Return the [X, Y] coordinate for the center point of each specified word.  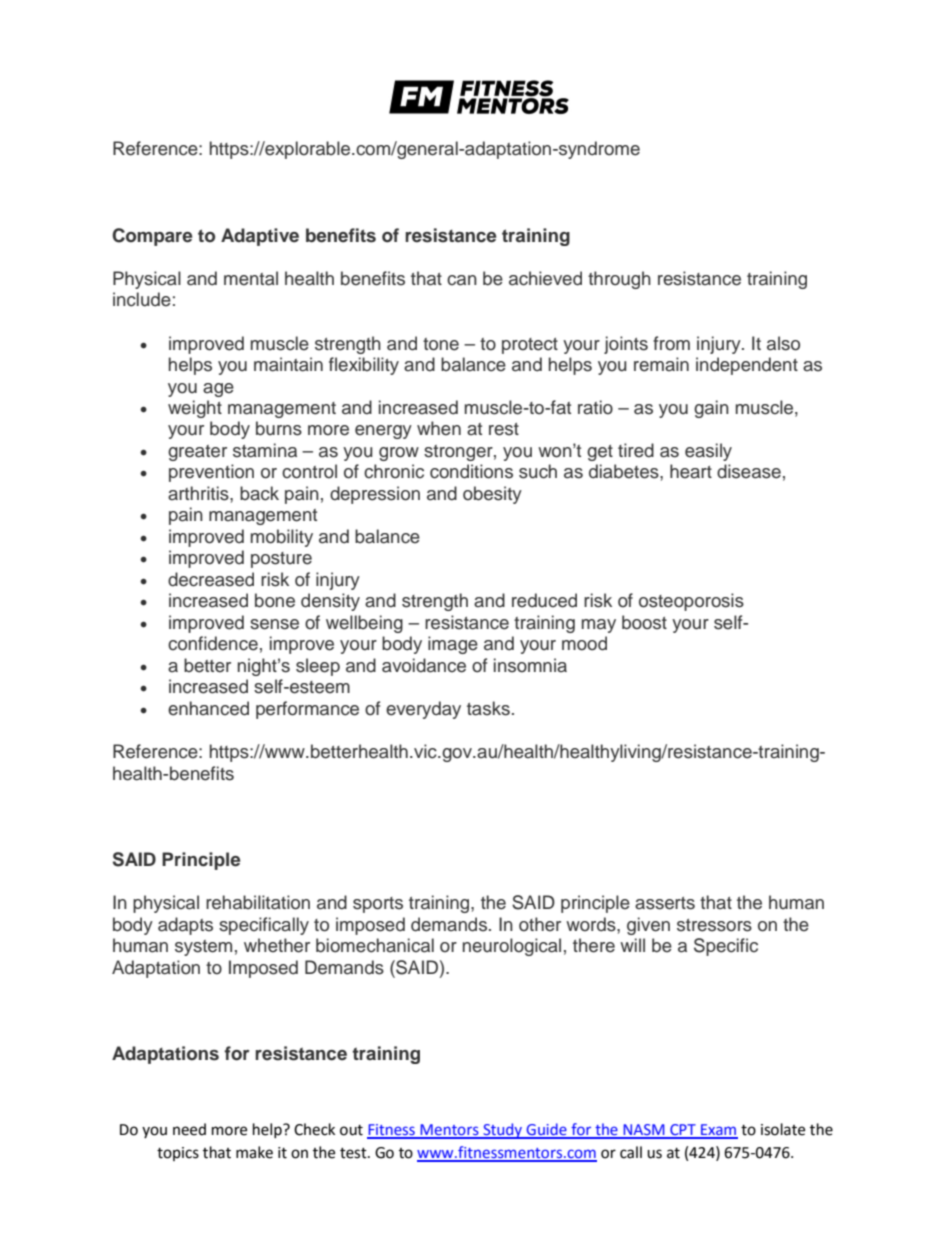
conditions [471, 471]
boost [644, 622]
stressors [714, 925]
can [462, 280]
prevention [211, 473]
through [619, 280]
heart [691, 471]
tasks [488, 708]
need [189, 1129]
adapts [185, 926]
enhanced [208, 708]
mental [251, 278]
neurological [512, 947]
